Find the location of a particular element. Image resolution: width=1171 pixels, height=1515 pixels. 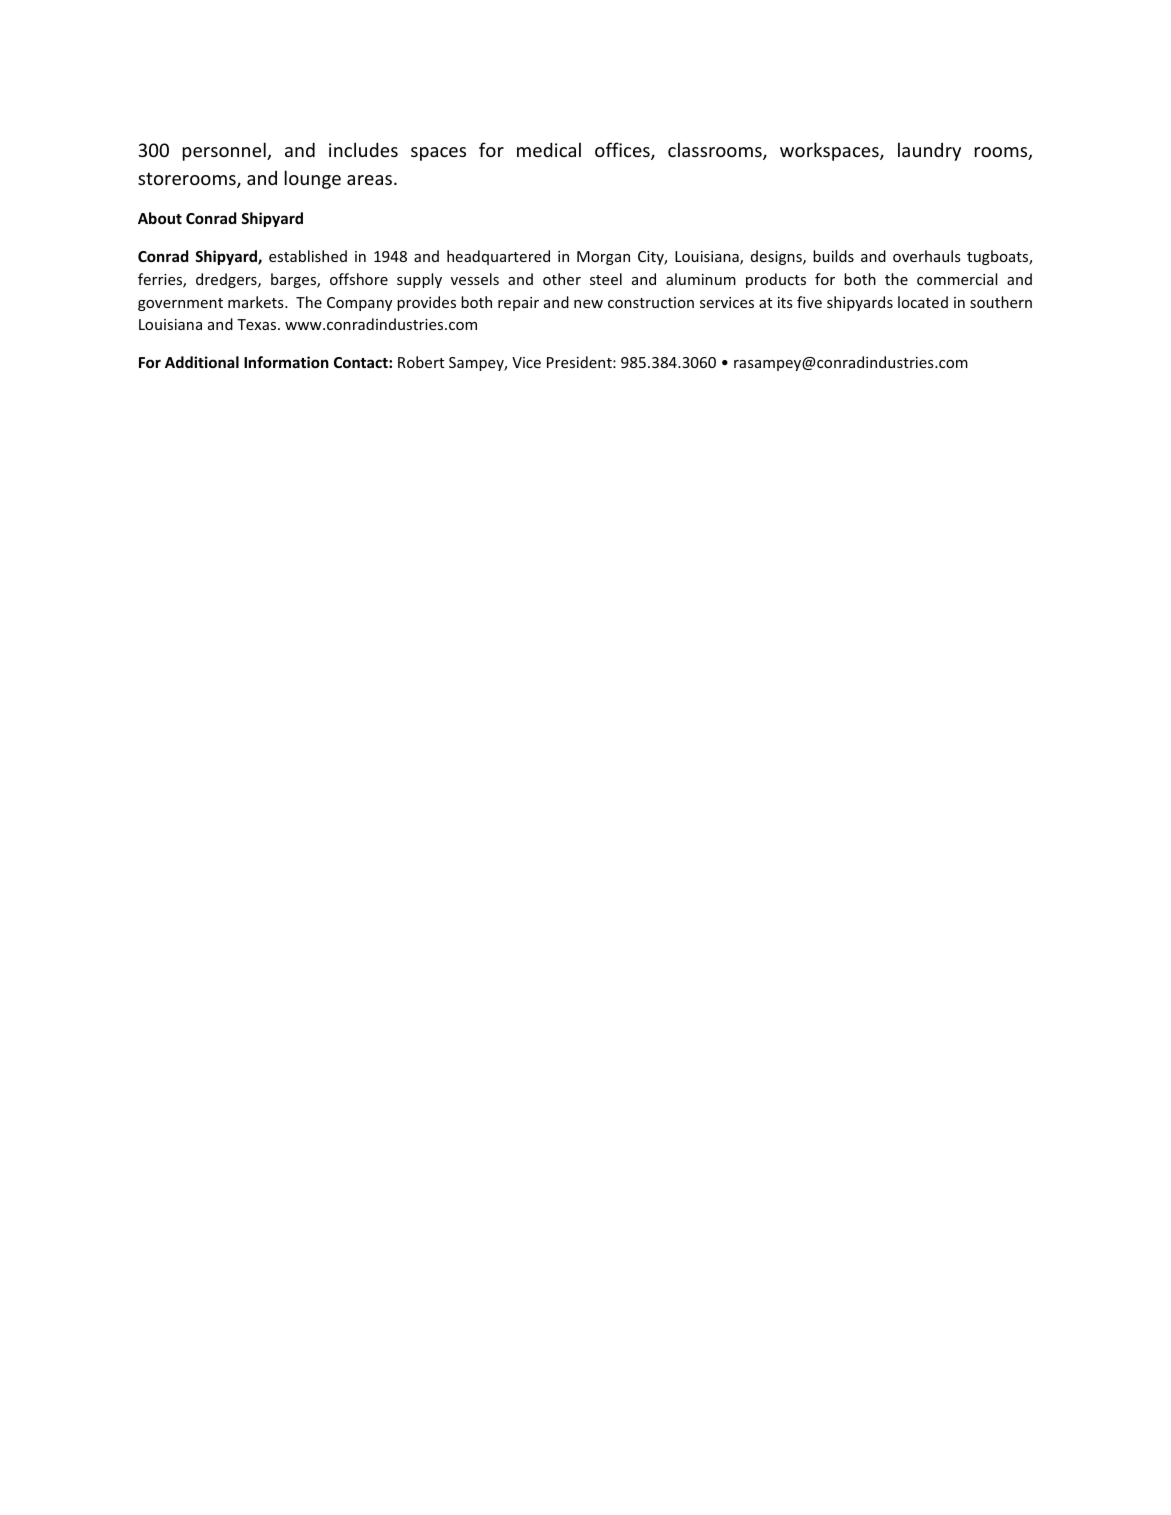

About is located at coordinates (160, 218).
